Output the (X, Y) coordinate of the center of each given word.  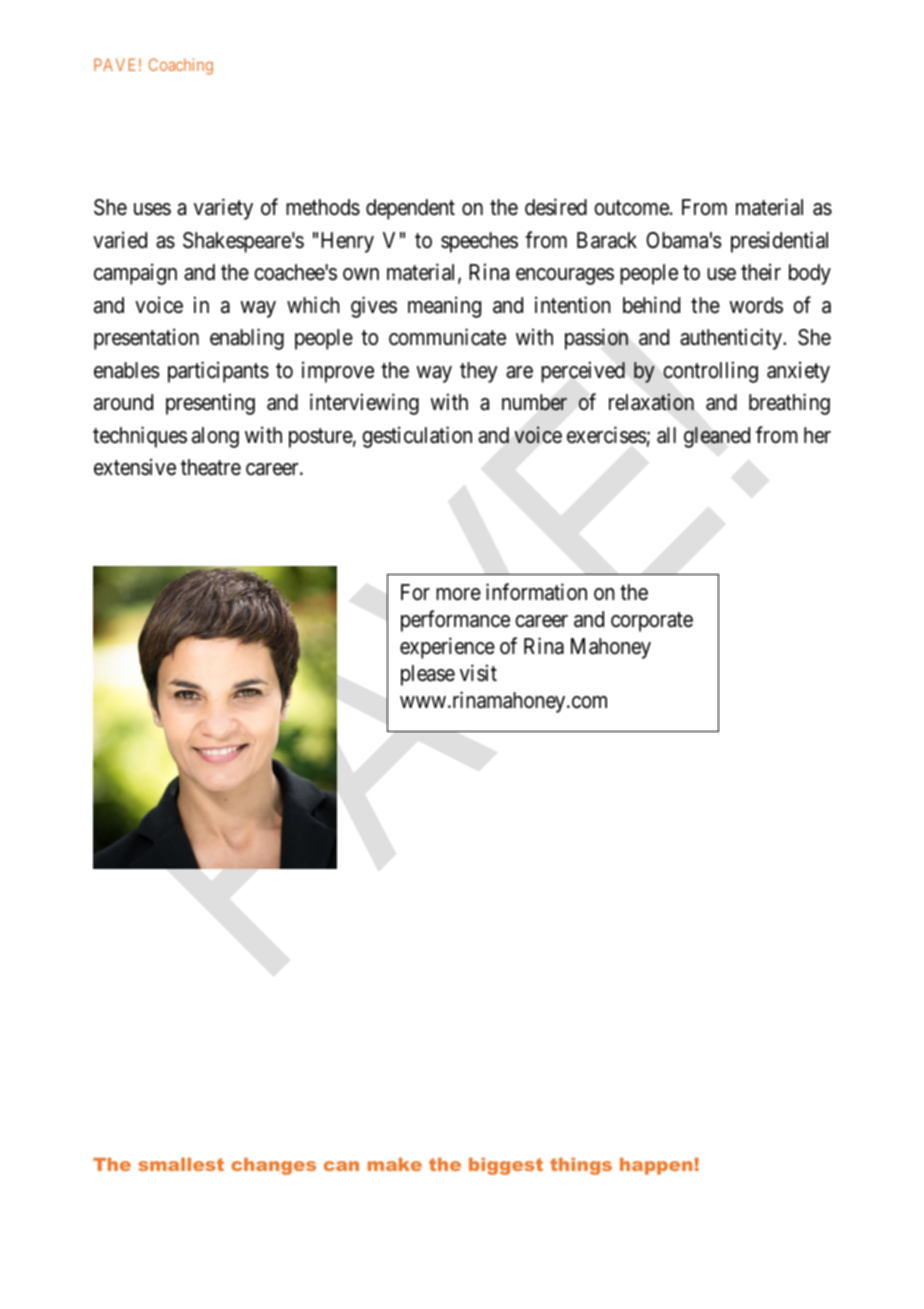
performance (455, 621)
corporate (652, 622)
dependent (410, 209)
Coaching (181, 66)
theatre (211, 467)
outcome (631, 208)
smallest (181, 1164)
